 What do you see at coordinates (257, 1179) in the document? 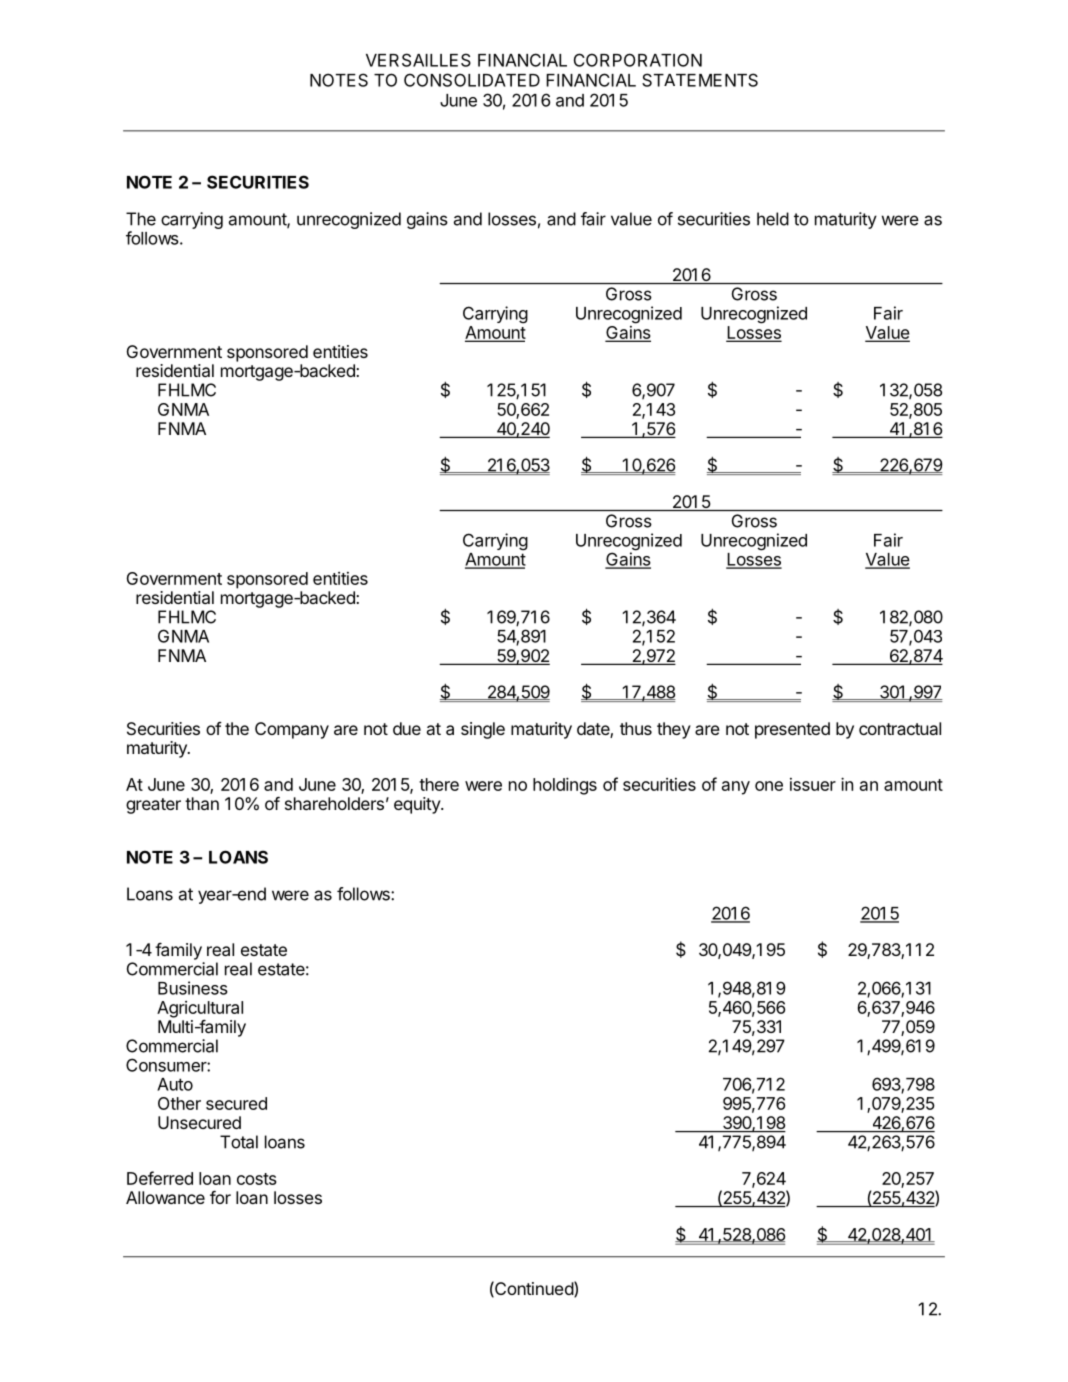
I see `costs` at bounding box center [257, 1179].
